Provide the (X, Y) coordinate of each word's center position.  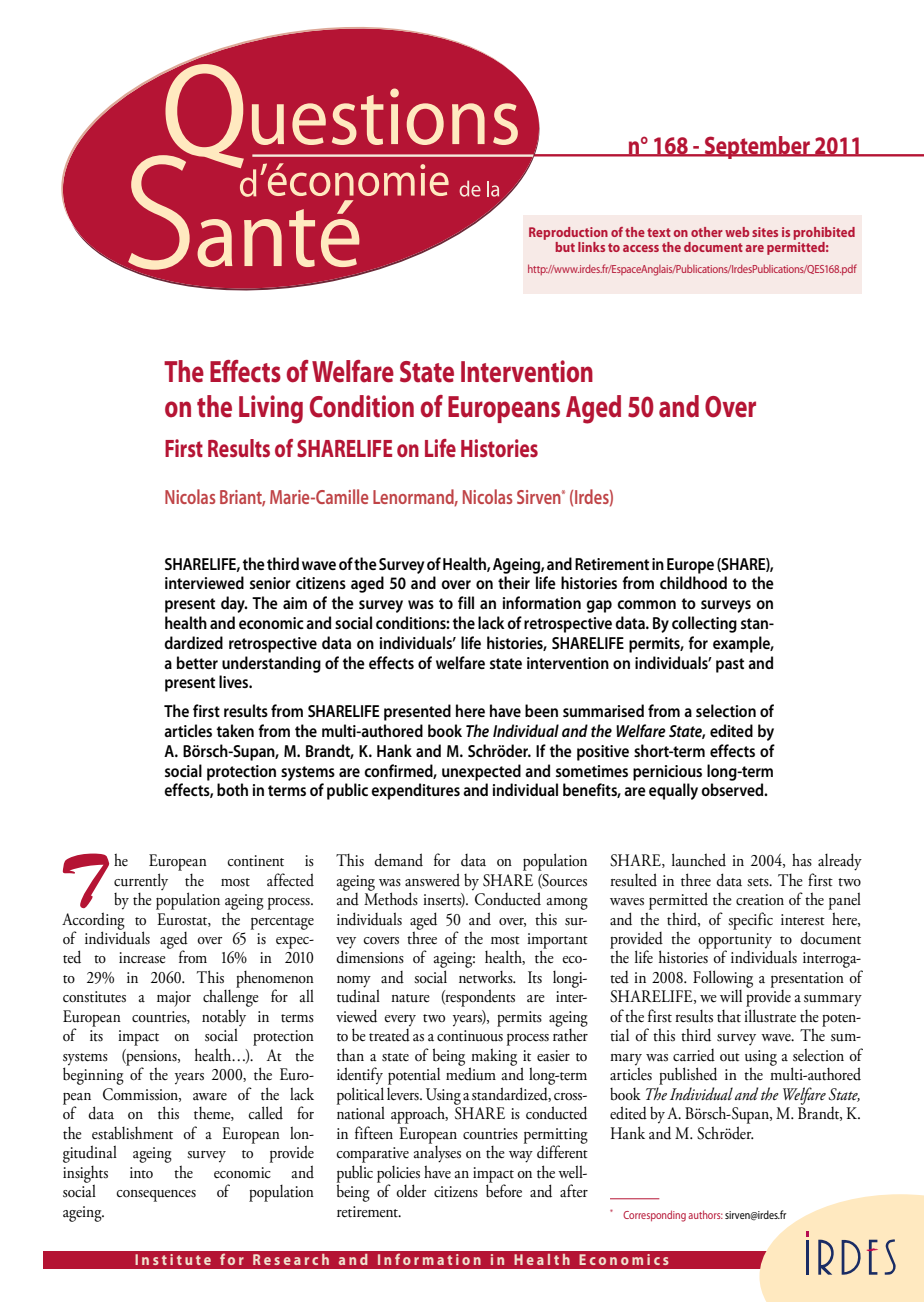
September (757, 147)
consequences (156, 1196)
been (541, 710)
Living (271, 409)
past (730, 665)
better (197, 662)
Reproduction (568, 233)
